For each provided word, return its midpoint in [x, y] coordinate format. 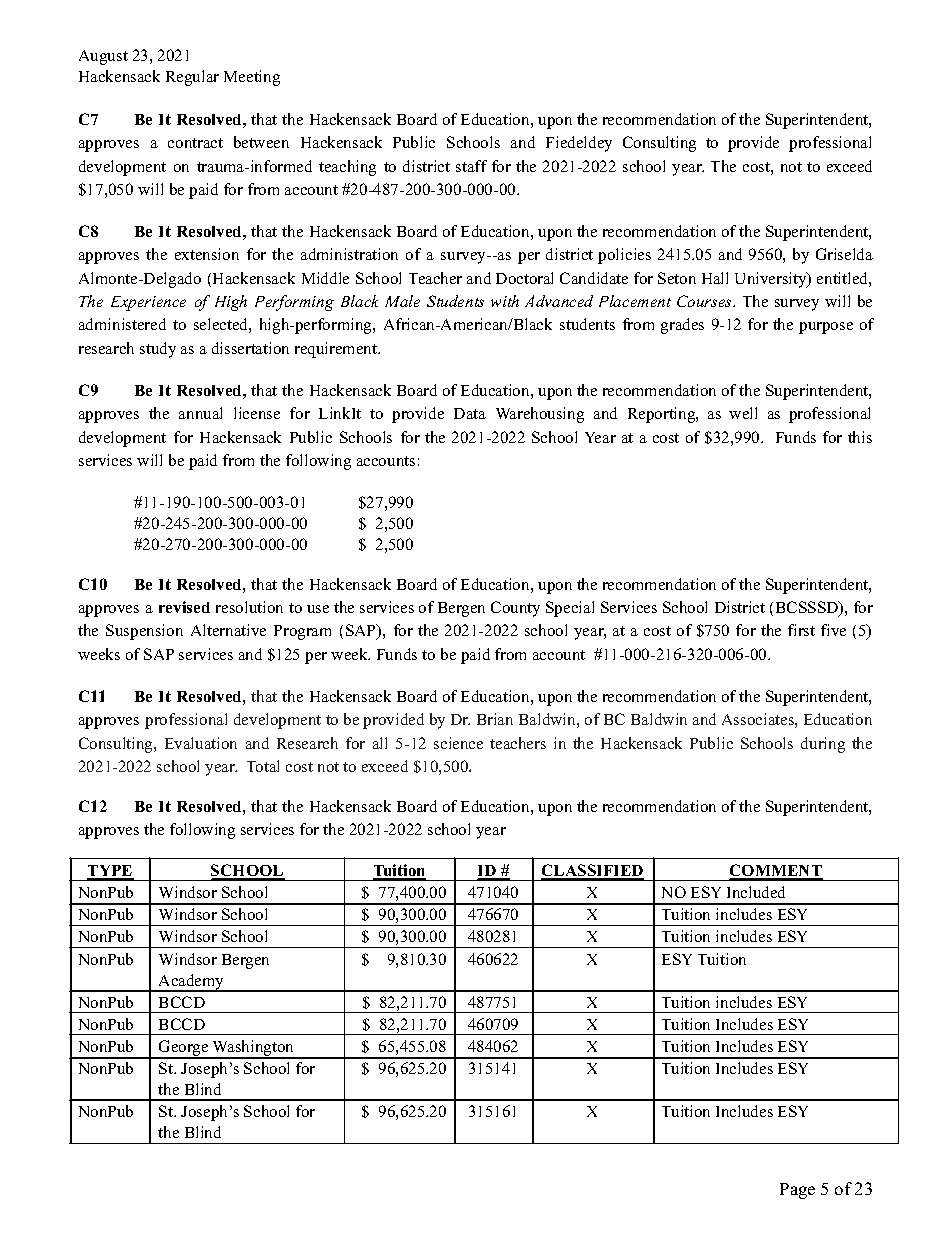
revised [184, 607]
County [515, 609]
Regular [192, 78]
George [184, 1049]
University [772, 280]
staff [471, 166]
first [801, 630]
